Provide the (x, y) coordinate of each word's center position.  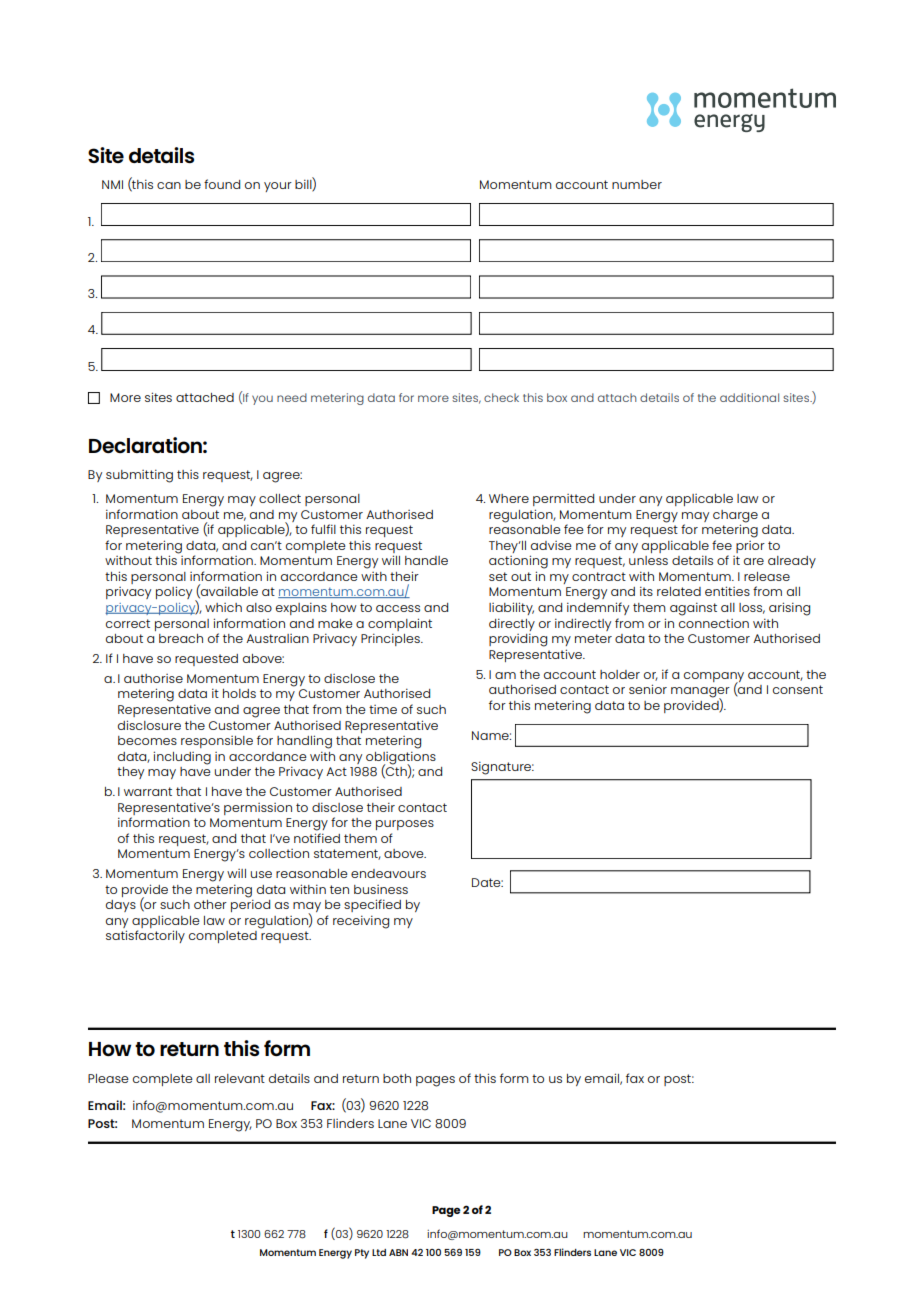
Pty (362, 1254)
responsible (217, 742)
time (383, 709)
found (222, 184)
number (637, 184)
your (278, 187)
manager (700, 693)
